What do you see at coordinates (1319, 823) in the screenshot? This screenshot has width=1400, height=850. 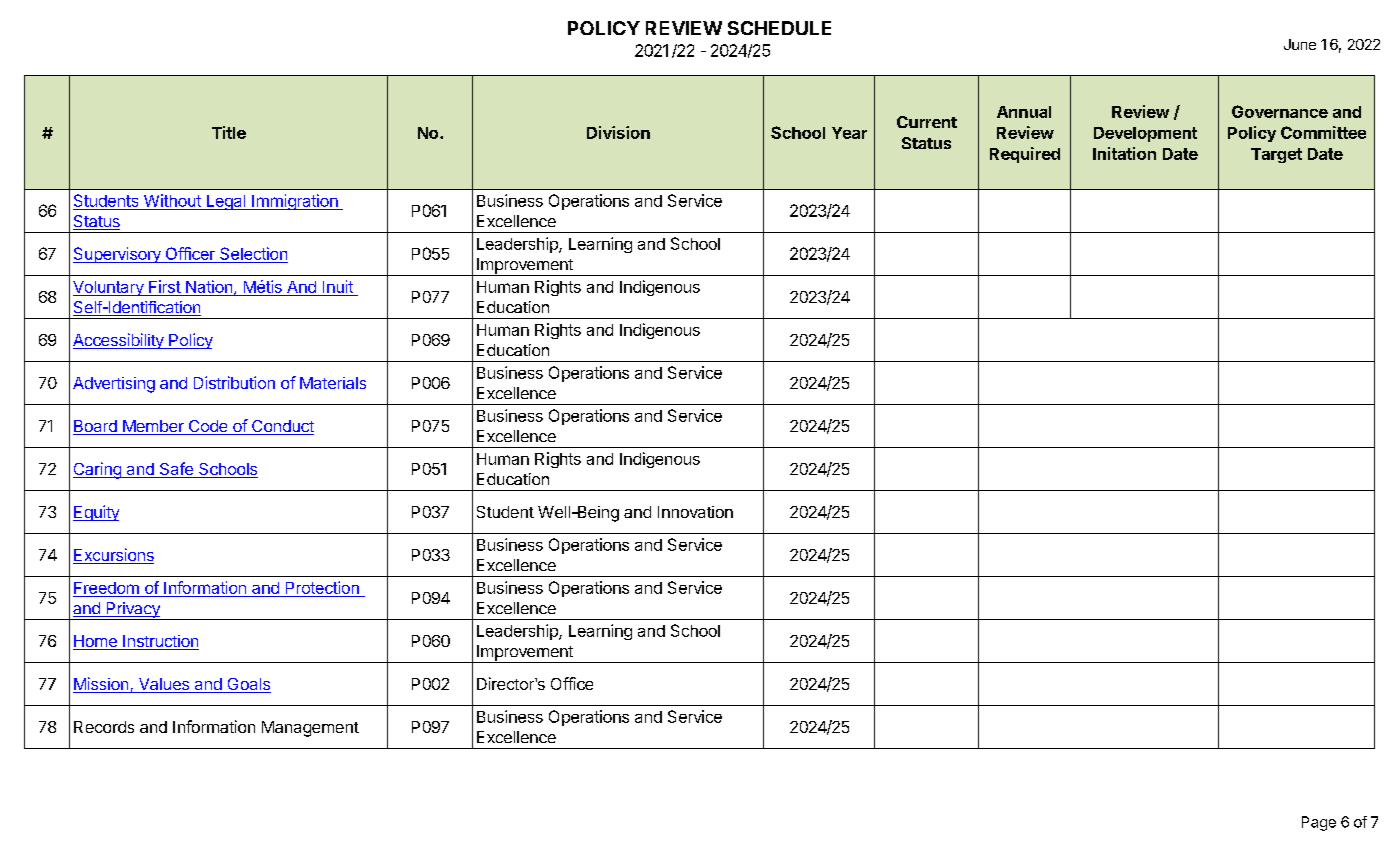 I see `Page` at bounding box center [1319, 823].
